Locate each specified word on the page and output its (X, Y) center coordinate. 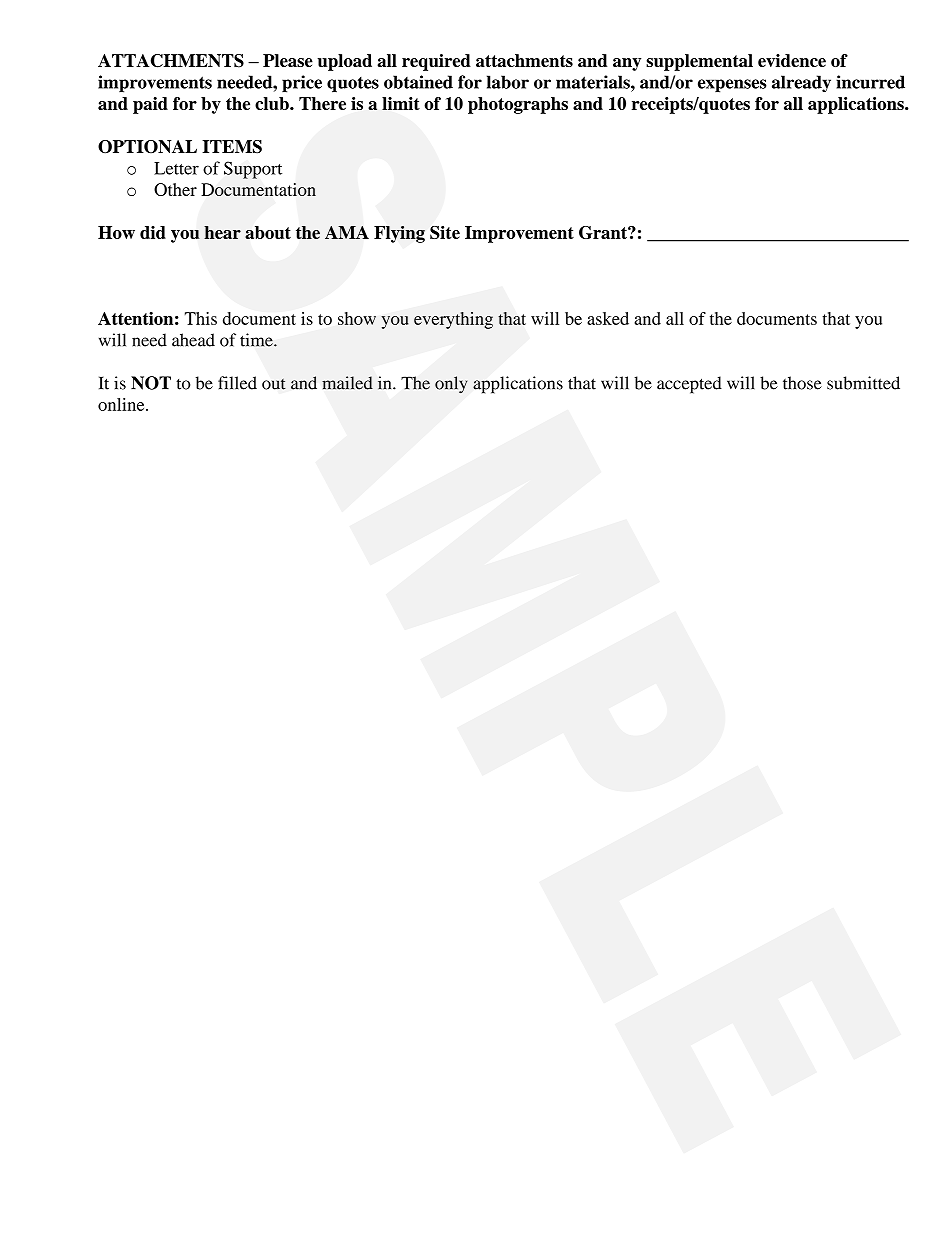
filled (237, 383)
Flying (399, 234)
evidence (792, 60)
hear (222, 232)
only (451, 385)
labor (508, 82)
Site (445, 232)
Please (288, 60)
